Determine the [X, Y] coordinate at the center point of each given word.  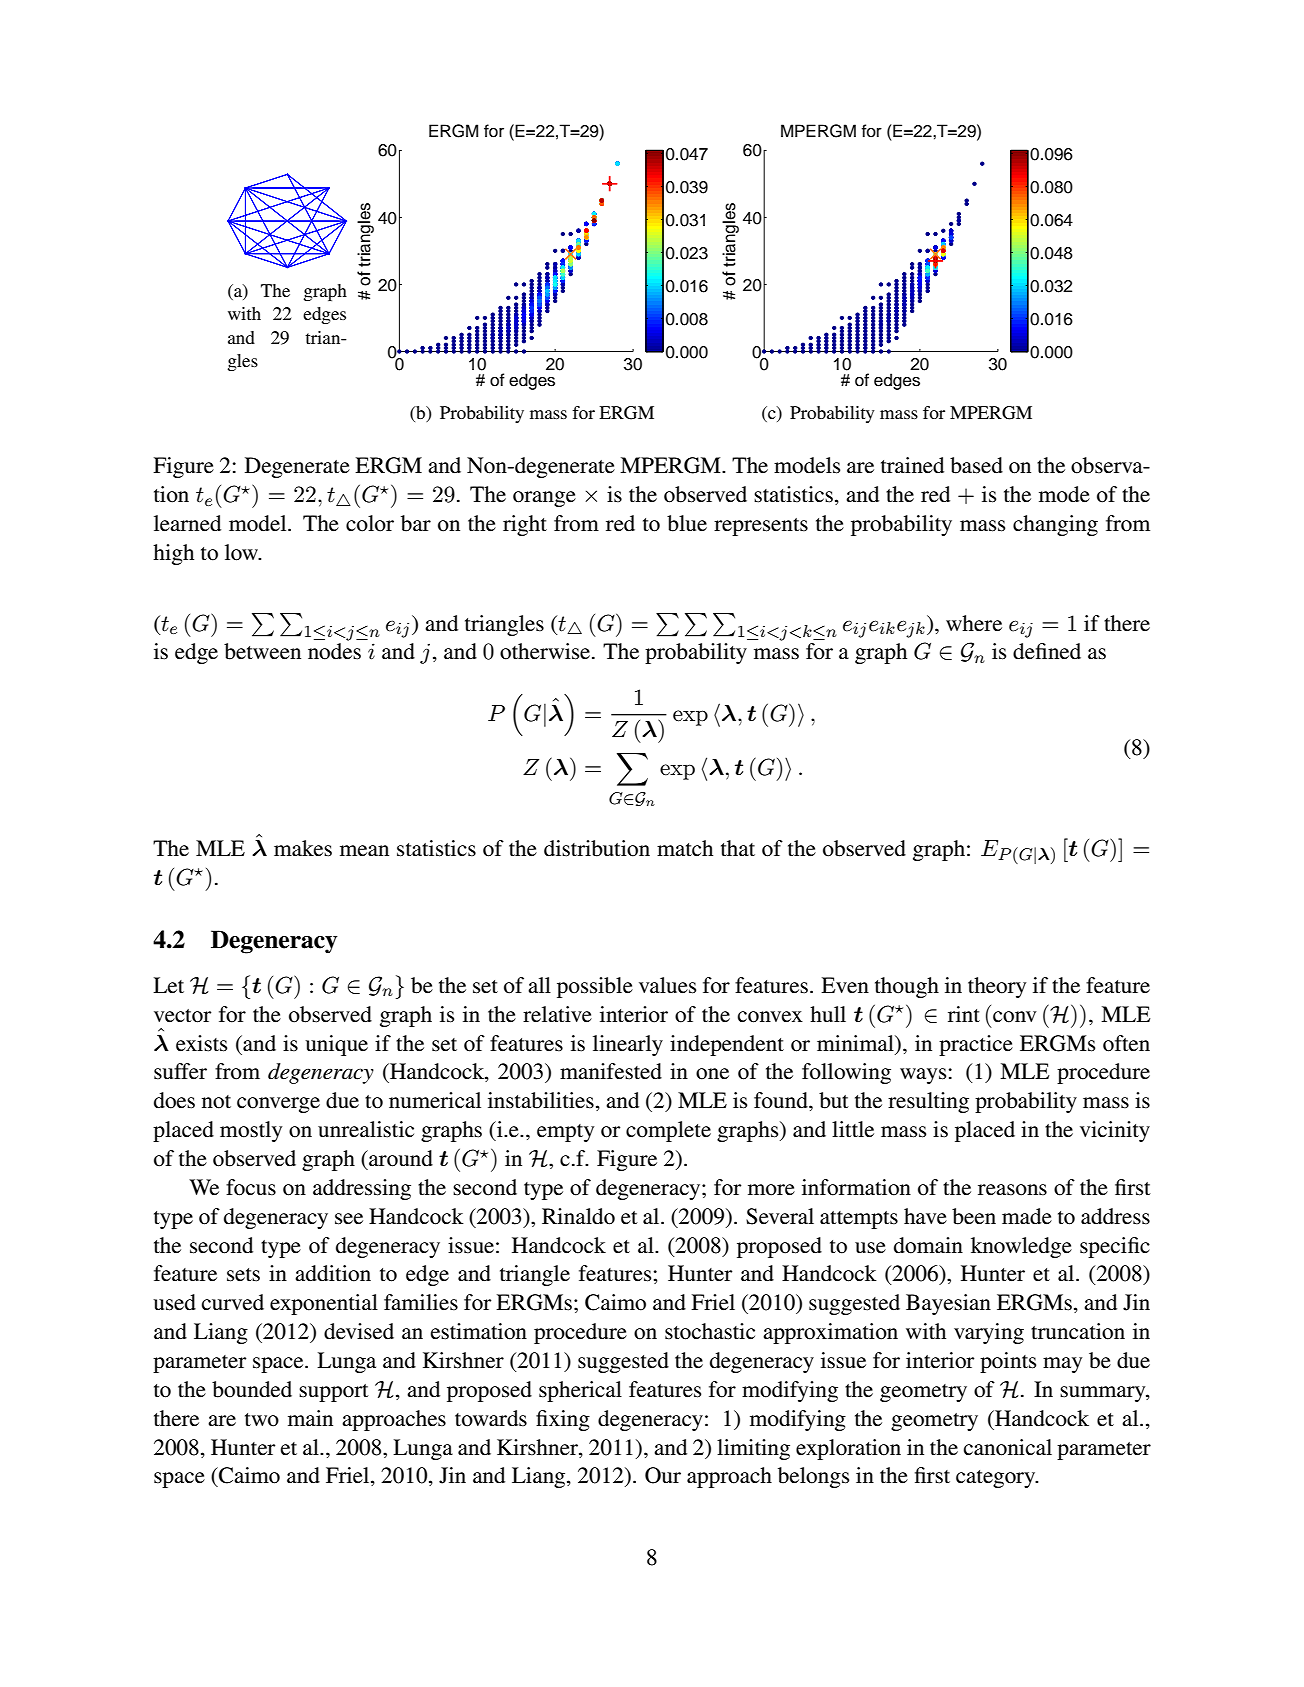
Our [663, 1475]
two [262, 1420]
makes [303, 848]
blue [687, 523]
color [370, 523]
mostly [251, 1131]
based [976, 465]
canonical [1008, 1447]
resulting [928, 1102]
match [685, 848]
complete [668, 1131]
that [738, 848]
